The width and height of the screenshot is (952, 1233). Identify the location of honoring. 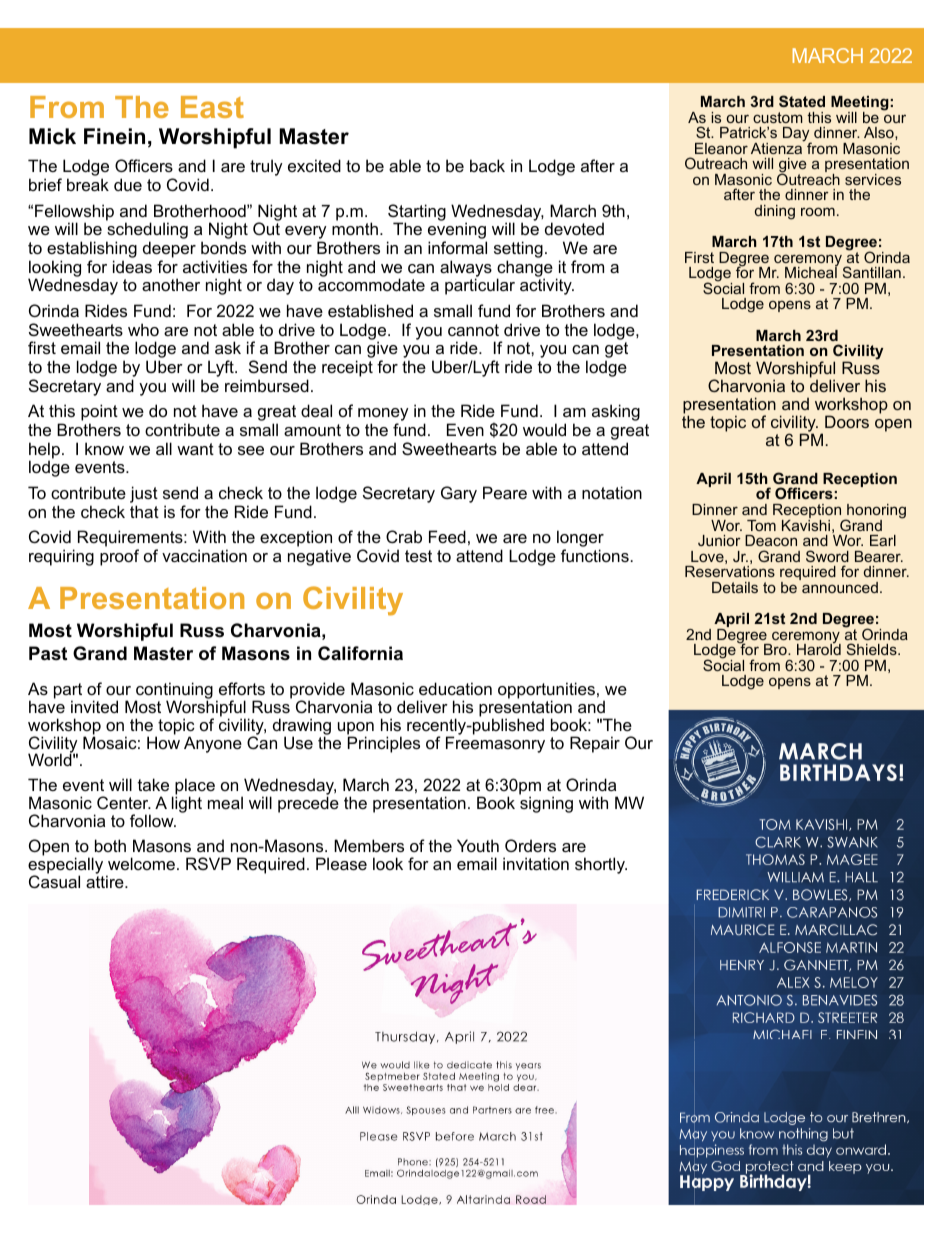
(875, 512).
